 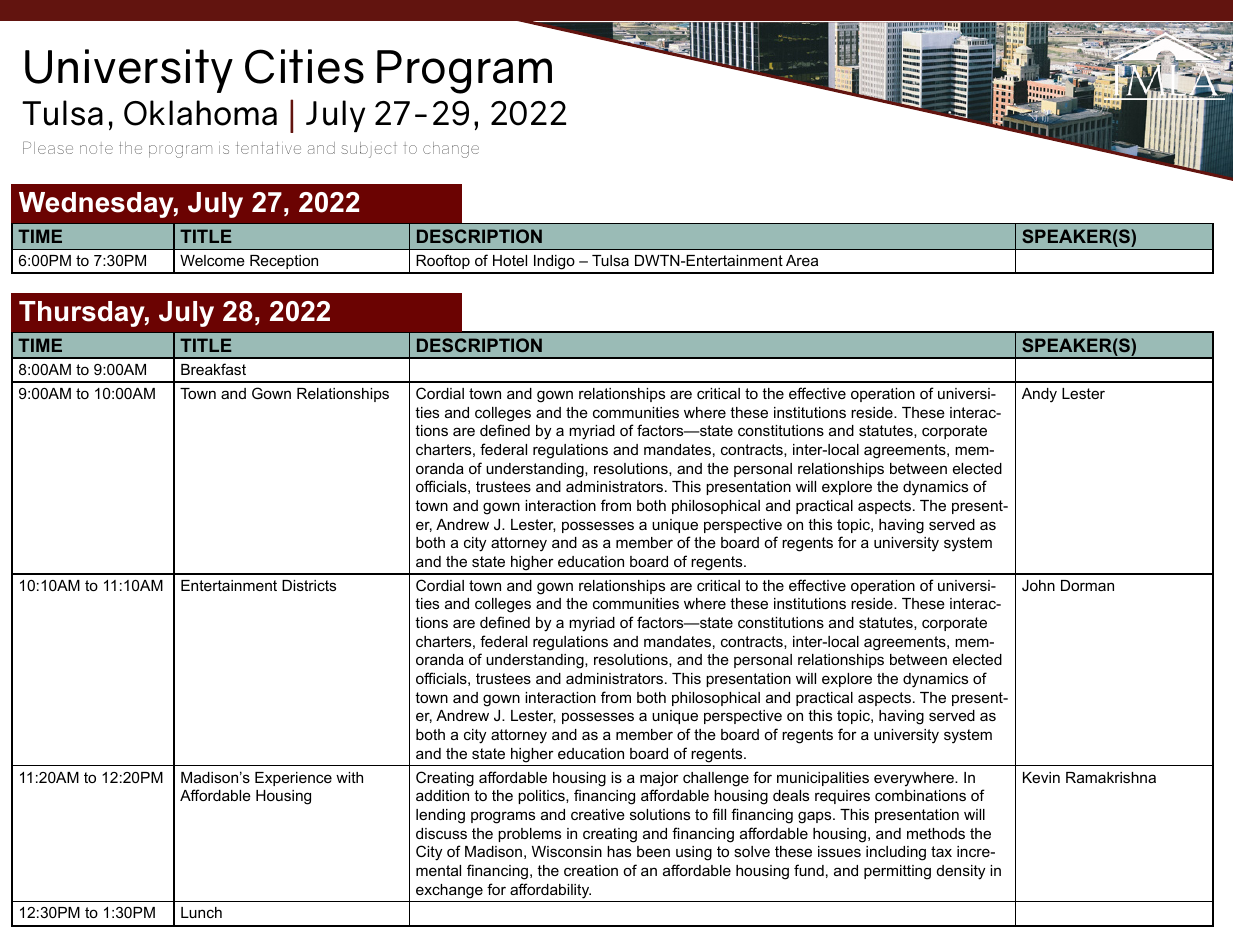 I want to click on Andy, so click(x=1039, y=395).
